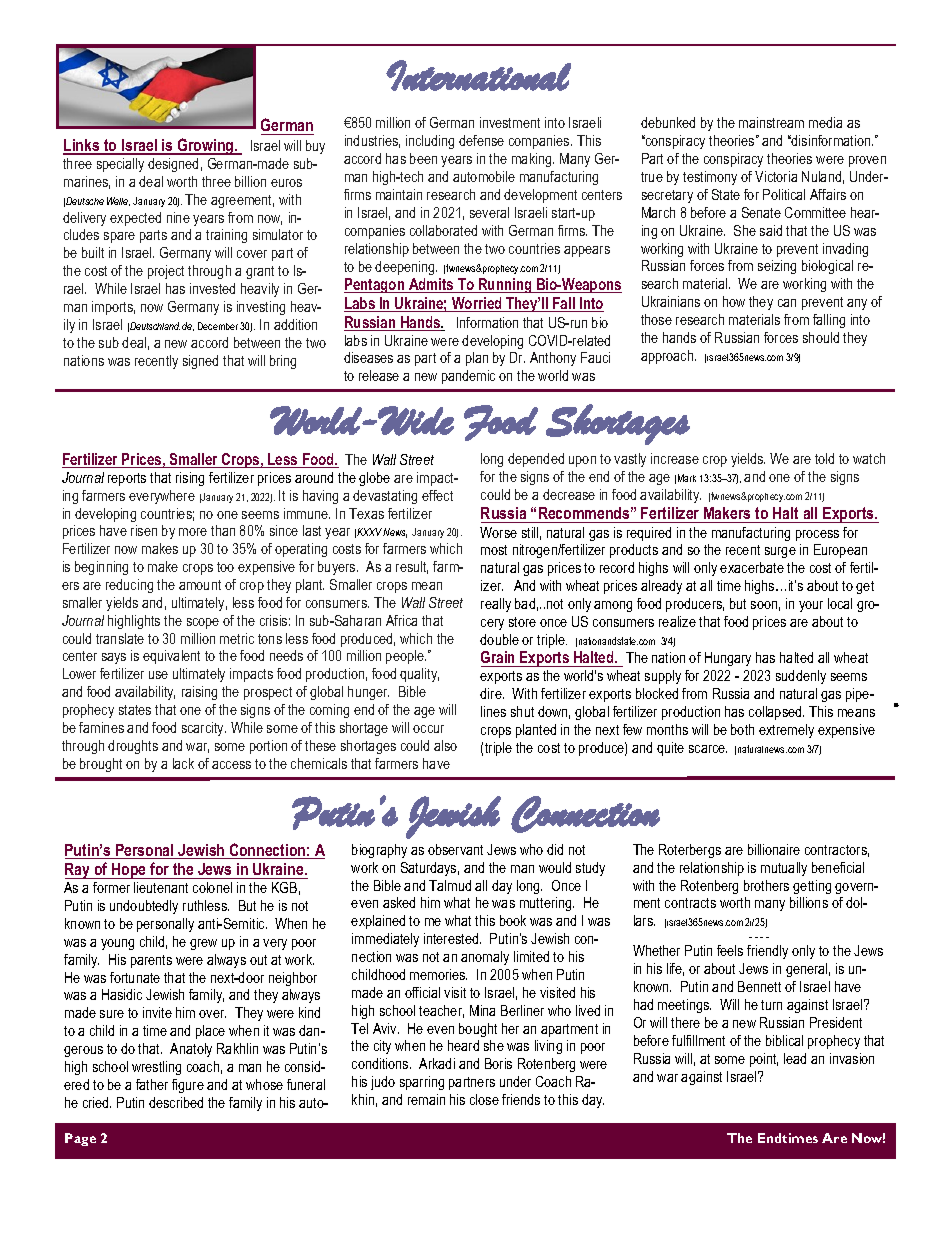 The height and width of the image is (1233, 952). What do you see at coordinates (176, 1102) in the image?
I see `described` at bounding box center [176, 1102].
